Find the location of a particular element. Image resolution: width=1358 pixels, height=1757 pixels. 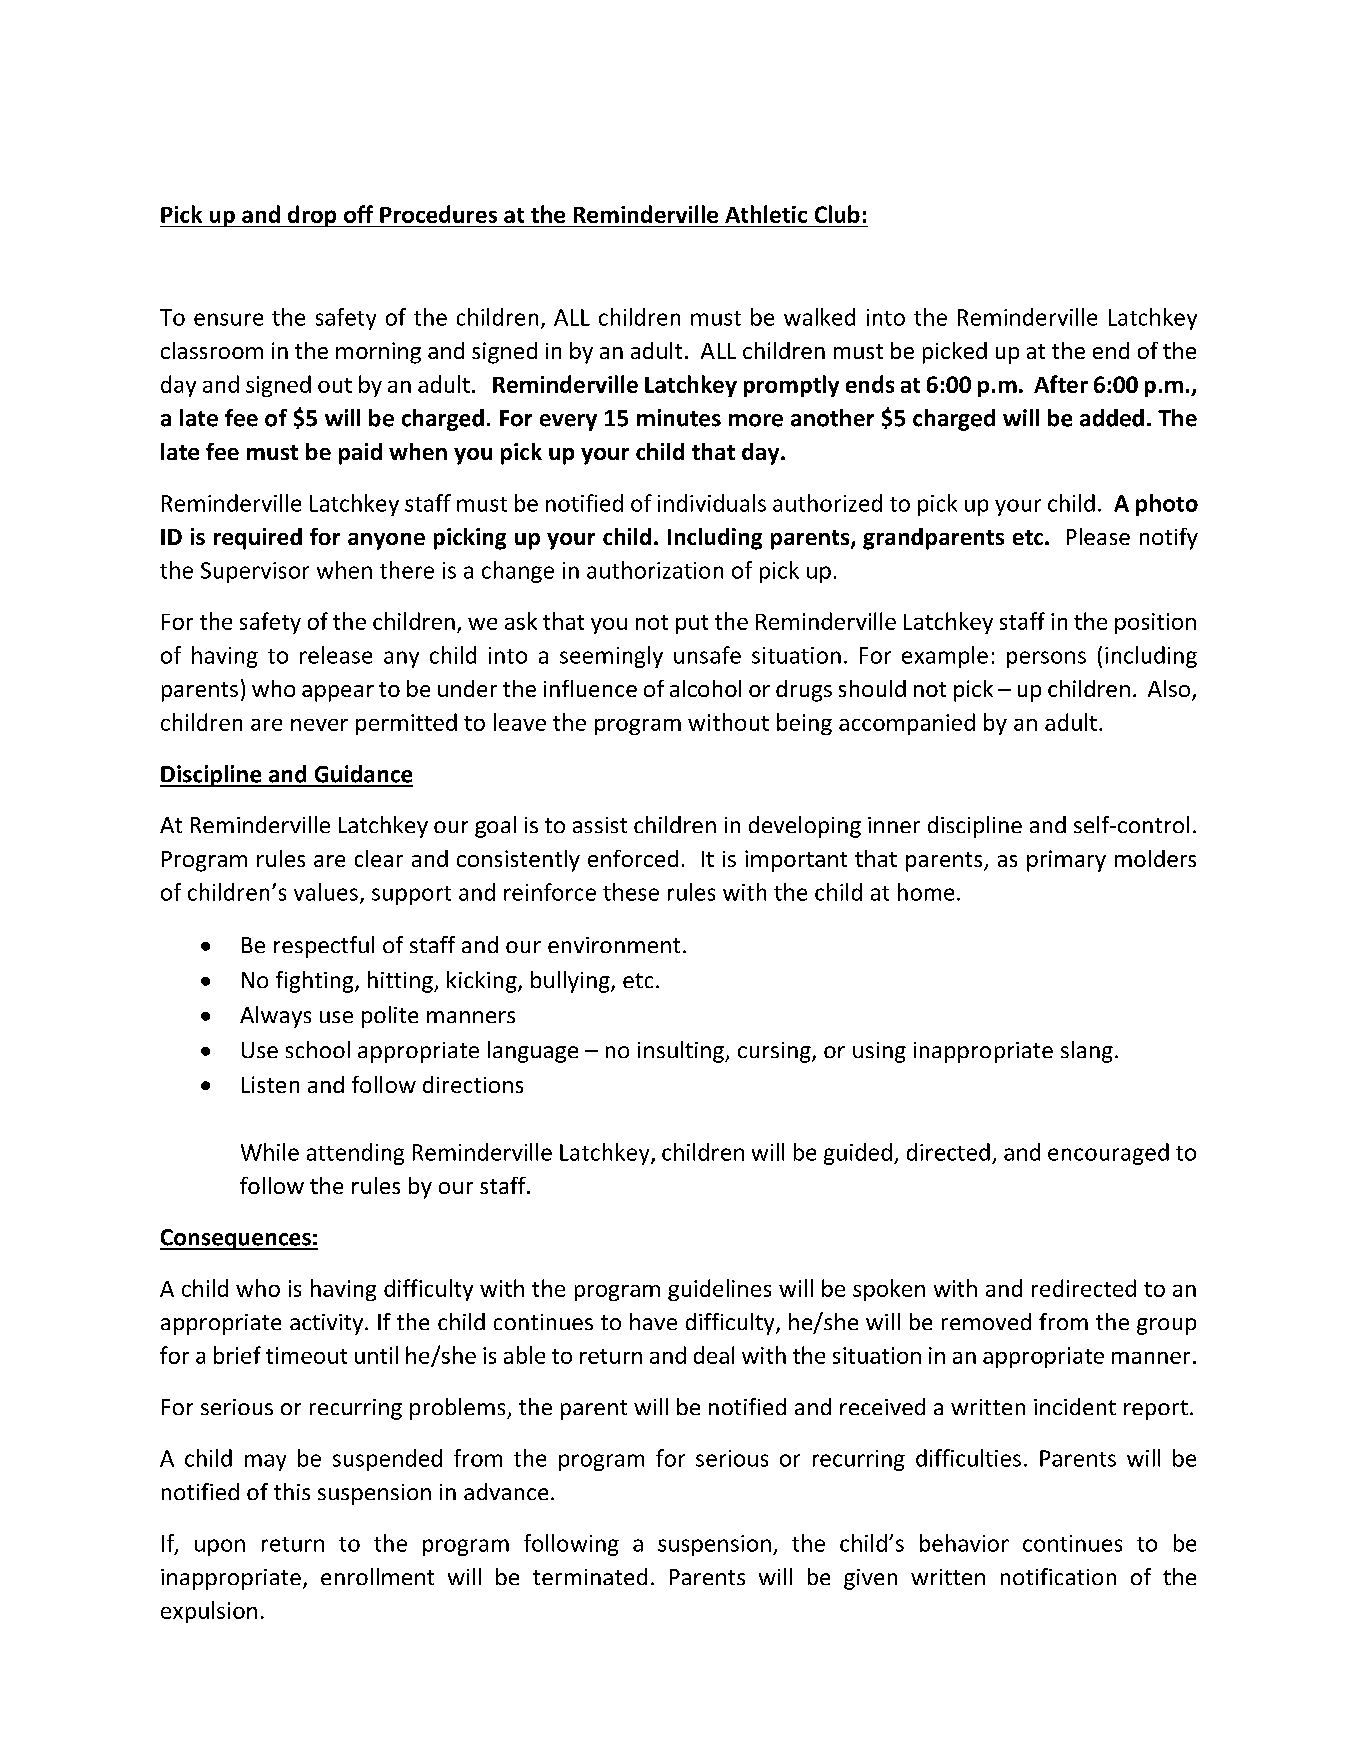

values is located at coordinates (326, 892).
